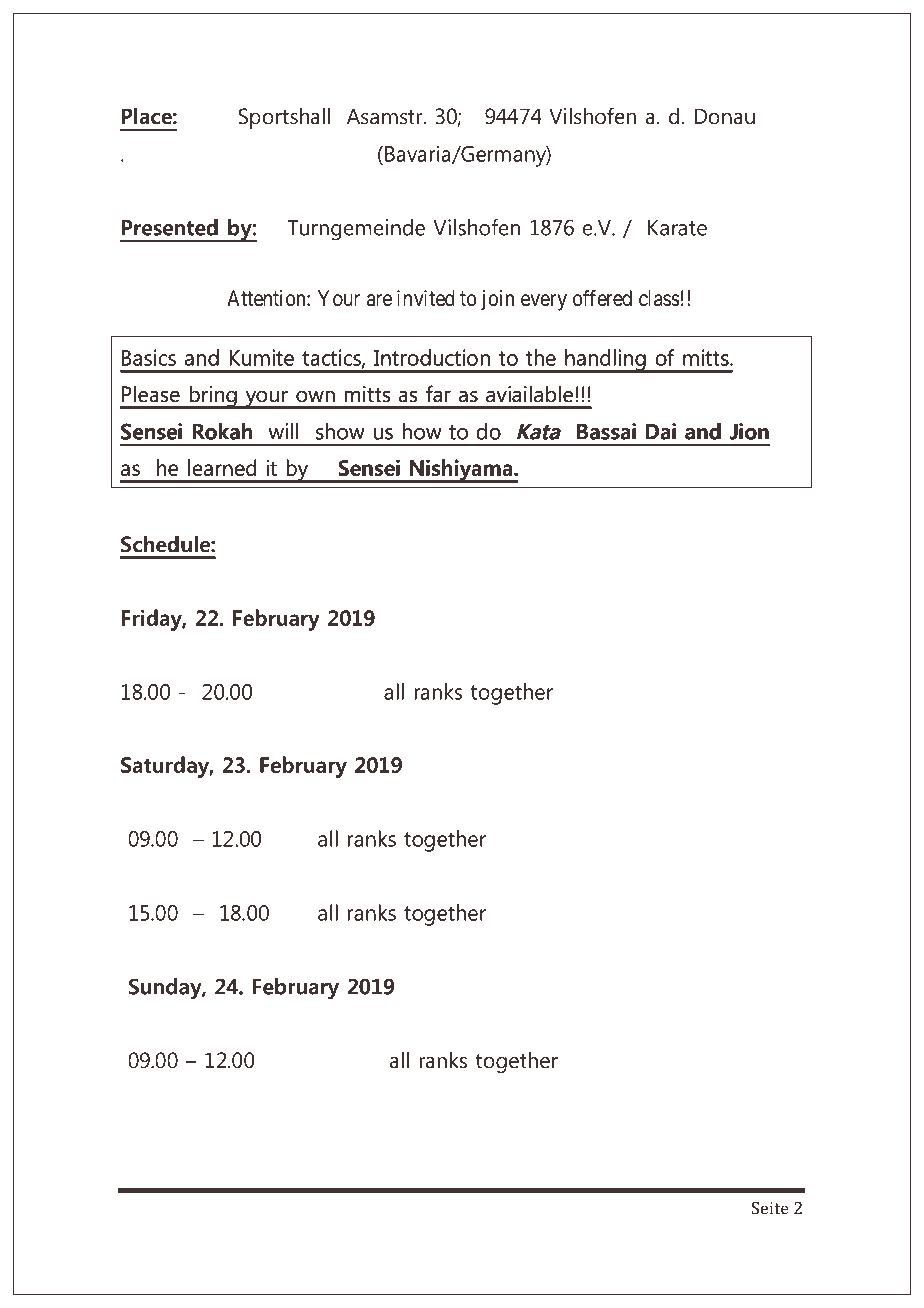 The width and height of the screenshot is (924, 1308). What do you see at coordinates (661, 431) in the screenshot?
I see `Dai` at bounding box center [661, 431].
